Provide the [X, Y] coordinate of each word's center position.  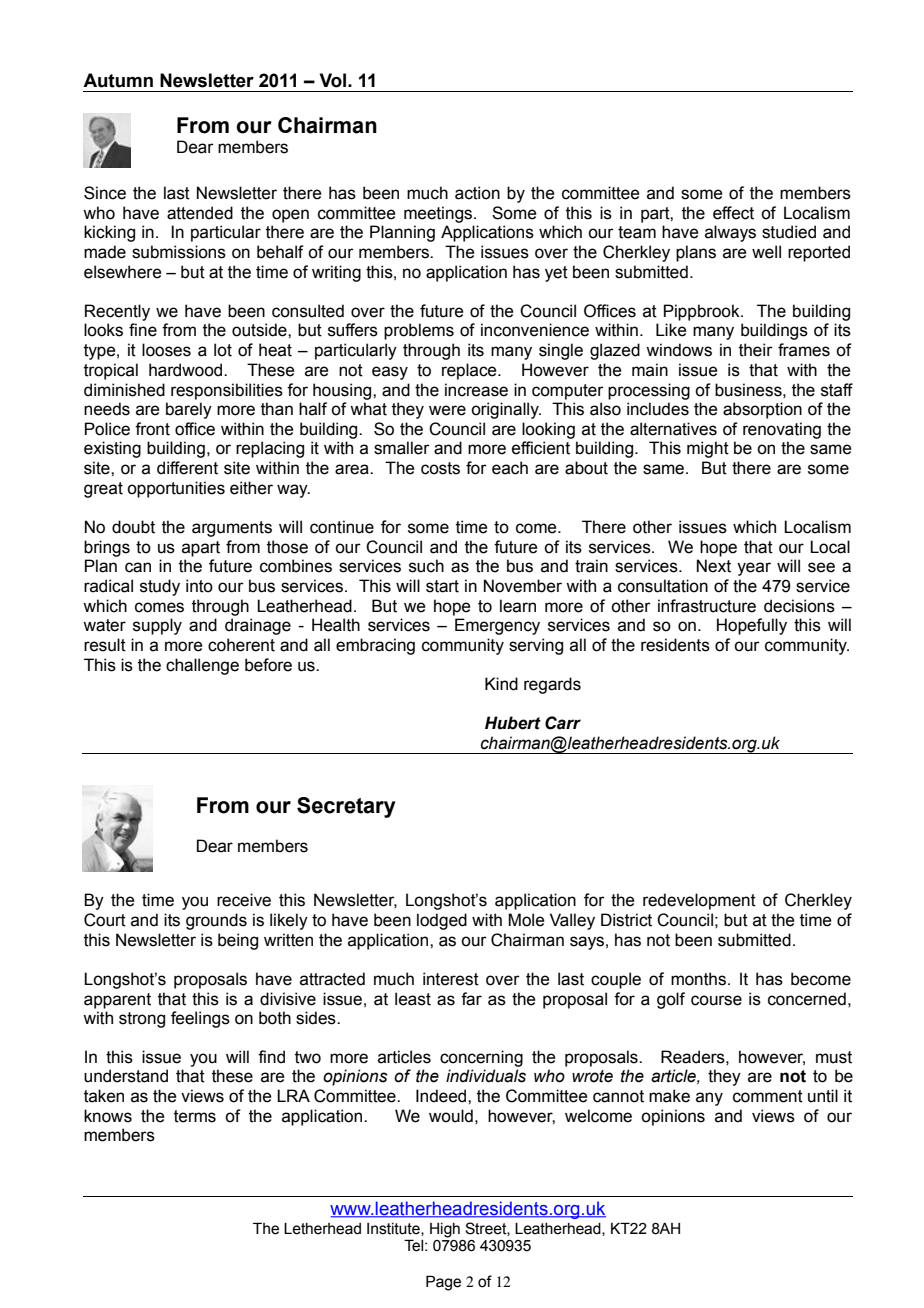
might [708, 449]
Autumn [118, 80]
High [445, 1230]
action [477, 193]
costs [440, 468]
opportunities [176, 489]
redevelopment [699, 901]
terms [195, 1116]
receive [244, 900]
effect [733, 213]
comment [768, 1096]
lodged [442, 921]
